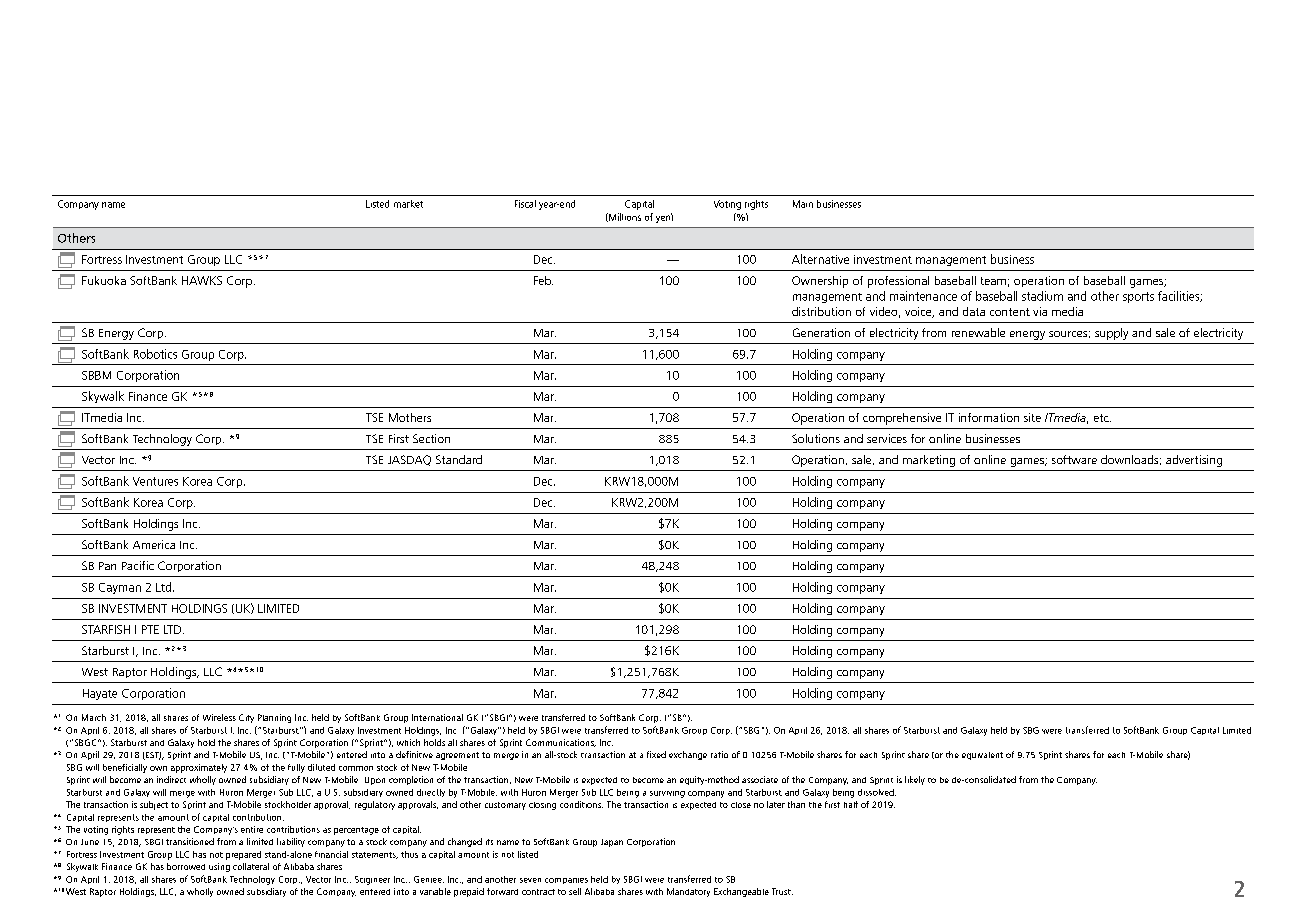 This screenshot has height=924, width=1308. I want to click on America, so click(154, 544).
